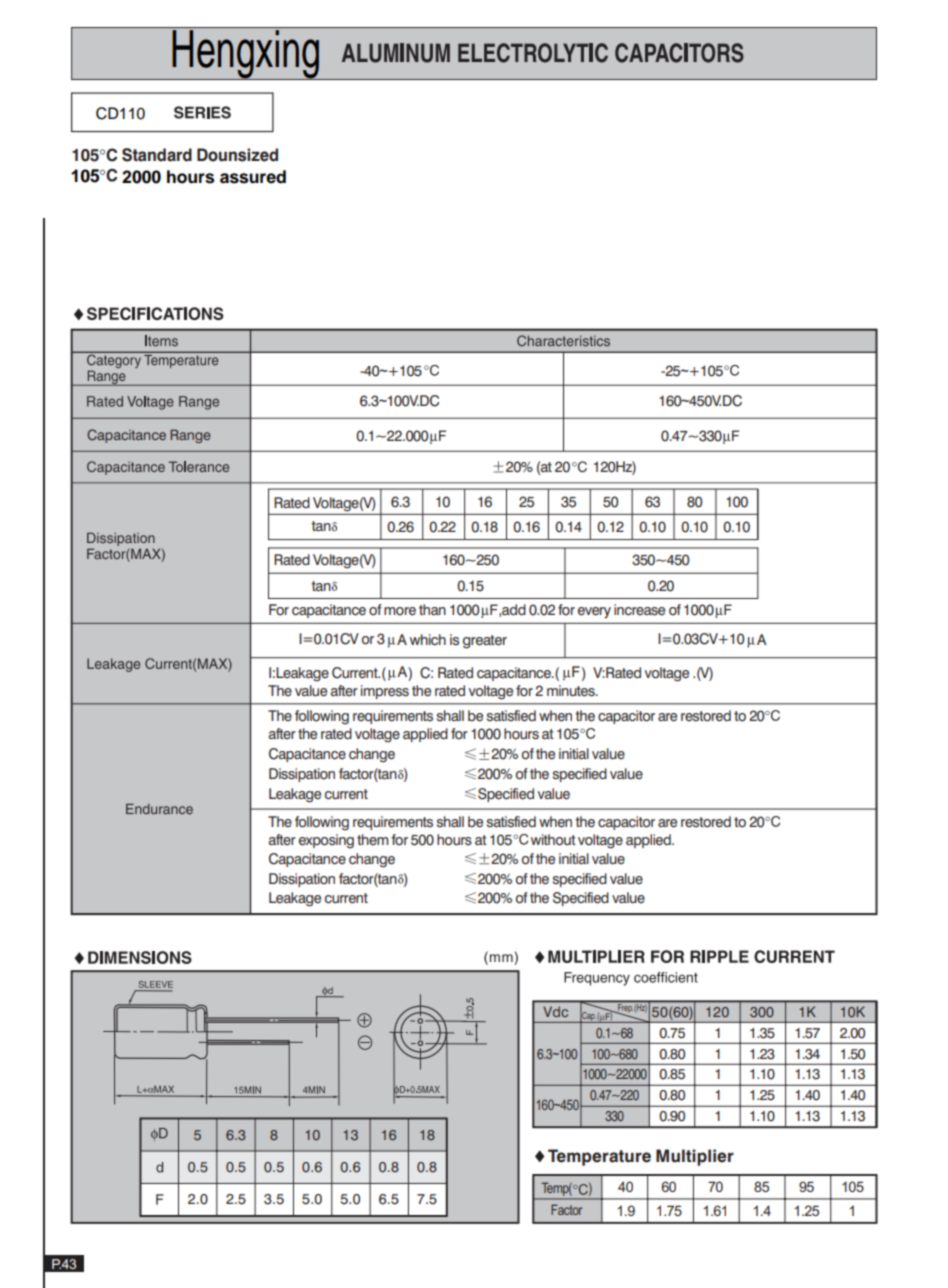 The width and height of the document is (948, 1288). I want to click on Standard, so click(157, 155).
